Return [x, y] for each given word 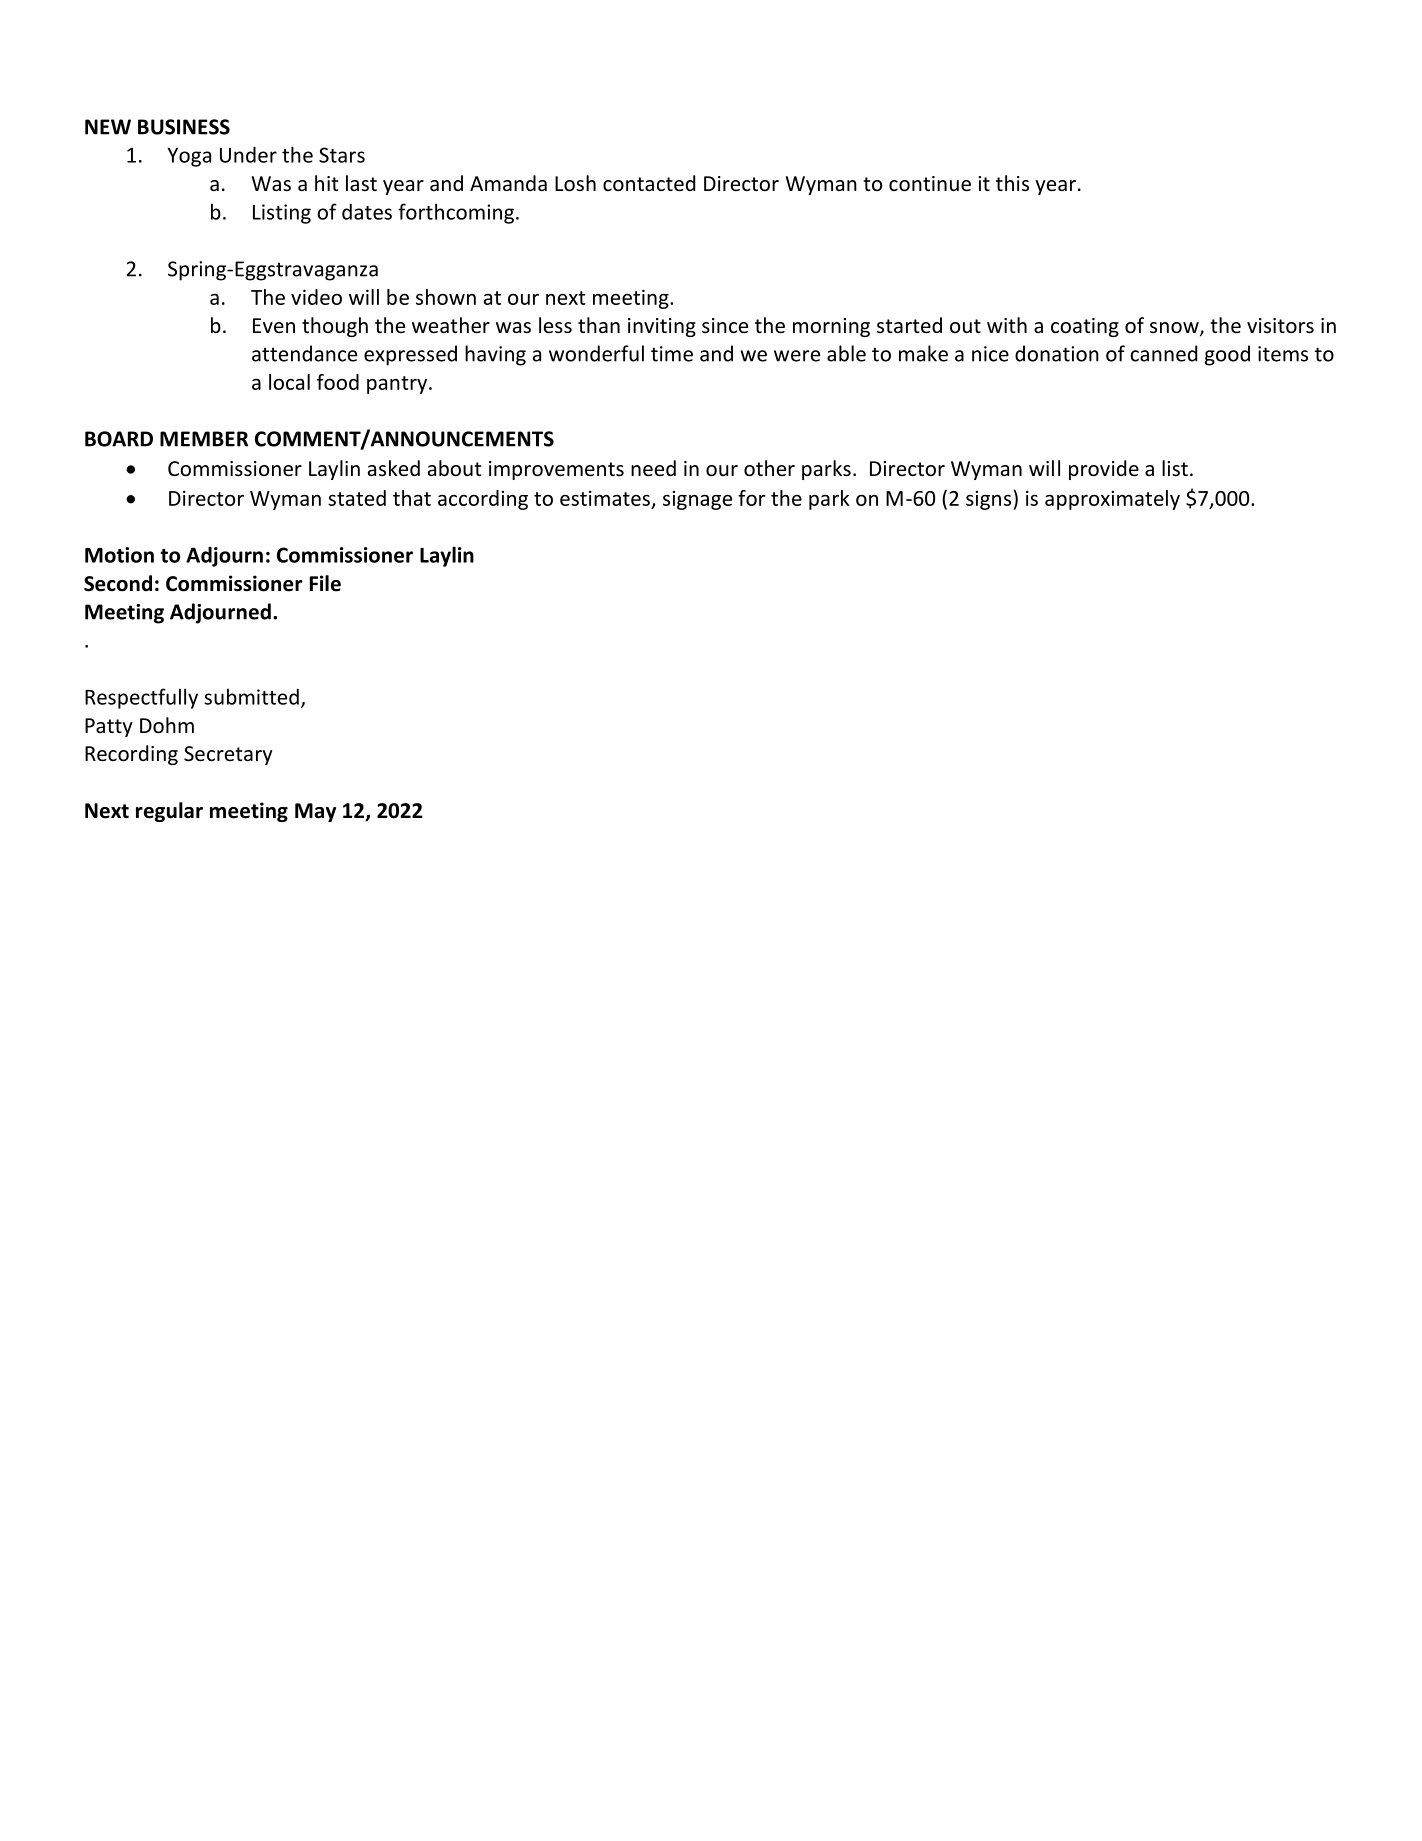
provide [1104, 470]
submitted [251, 696]
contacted [649, 183]
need [653, 468]
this [1012, 183]
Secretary [228, 755]
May [315, 812]
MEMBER [204, 439]
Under [248, 155]
